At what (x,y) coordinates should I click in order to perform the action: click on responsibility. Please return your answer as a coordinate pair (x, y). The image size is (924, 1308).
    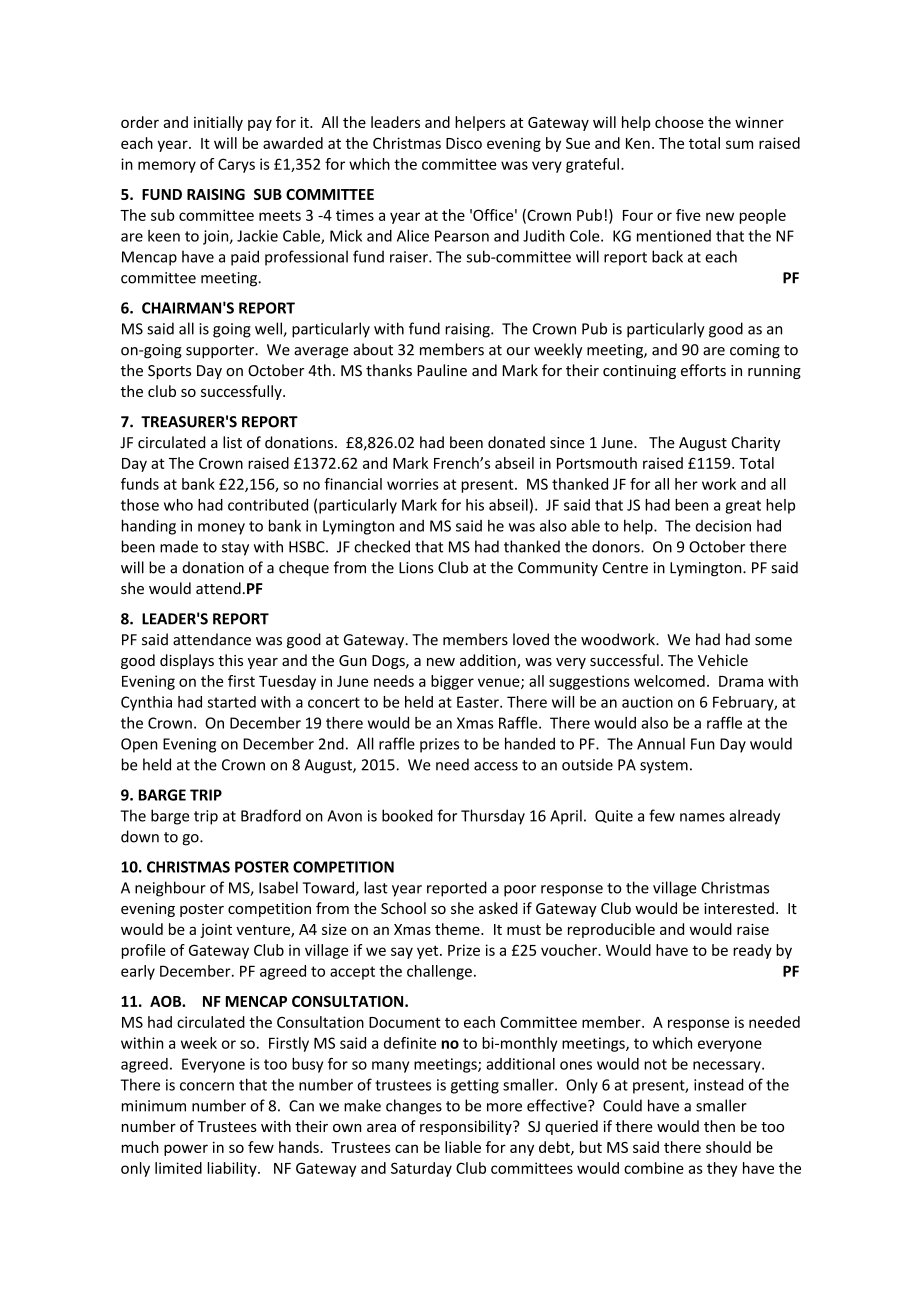
    Looking at the image, I should click on (467, 1127).
